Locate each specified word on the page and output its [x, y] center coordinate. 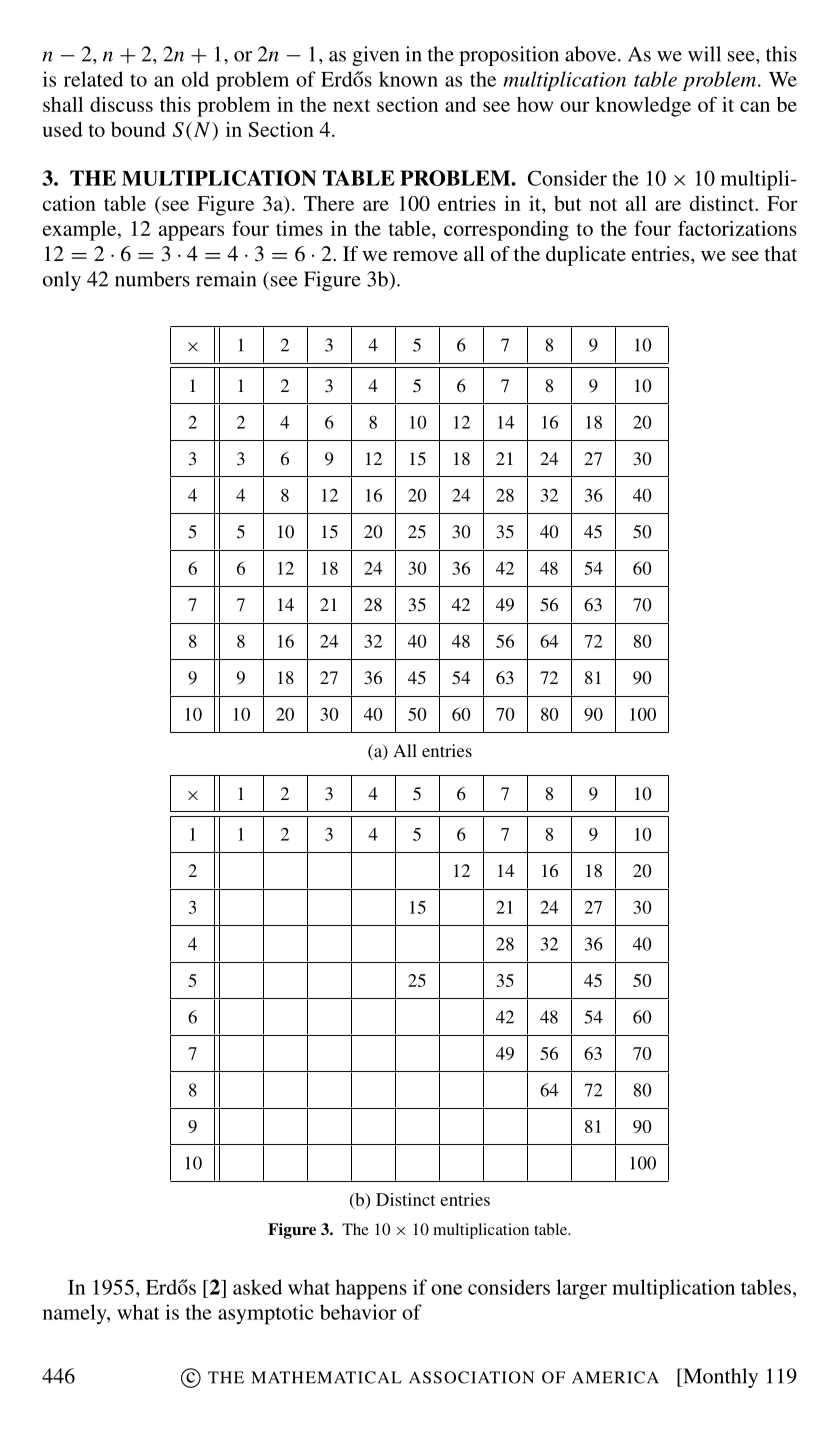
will [704, 54]
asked [257, 1287]
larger [581, 1289]
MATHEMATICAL [326, 1377]
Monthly [719, 1378]
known [408, 79]
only [62, 281]
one [446, 1289]
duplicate [586, 256]
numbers [152, 279]
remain [226, 279]
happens [371, 1289]
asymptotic [266, 1314]
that [780, 253]
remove [425, 256]
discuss [121, 104]
